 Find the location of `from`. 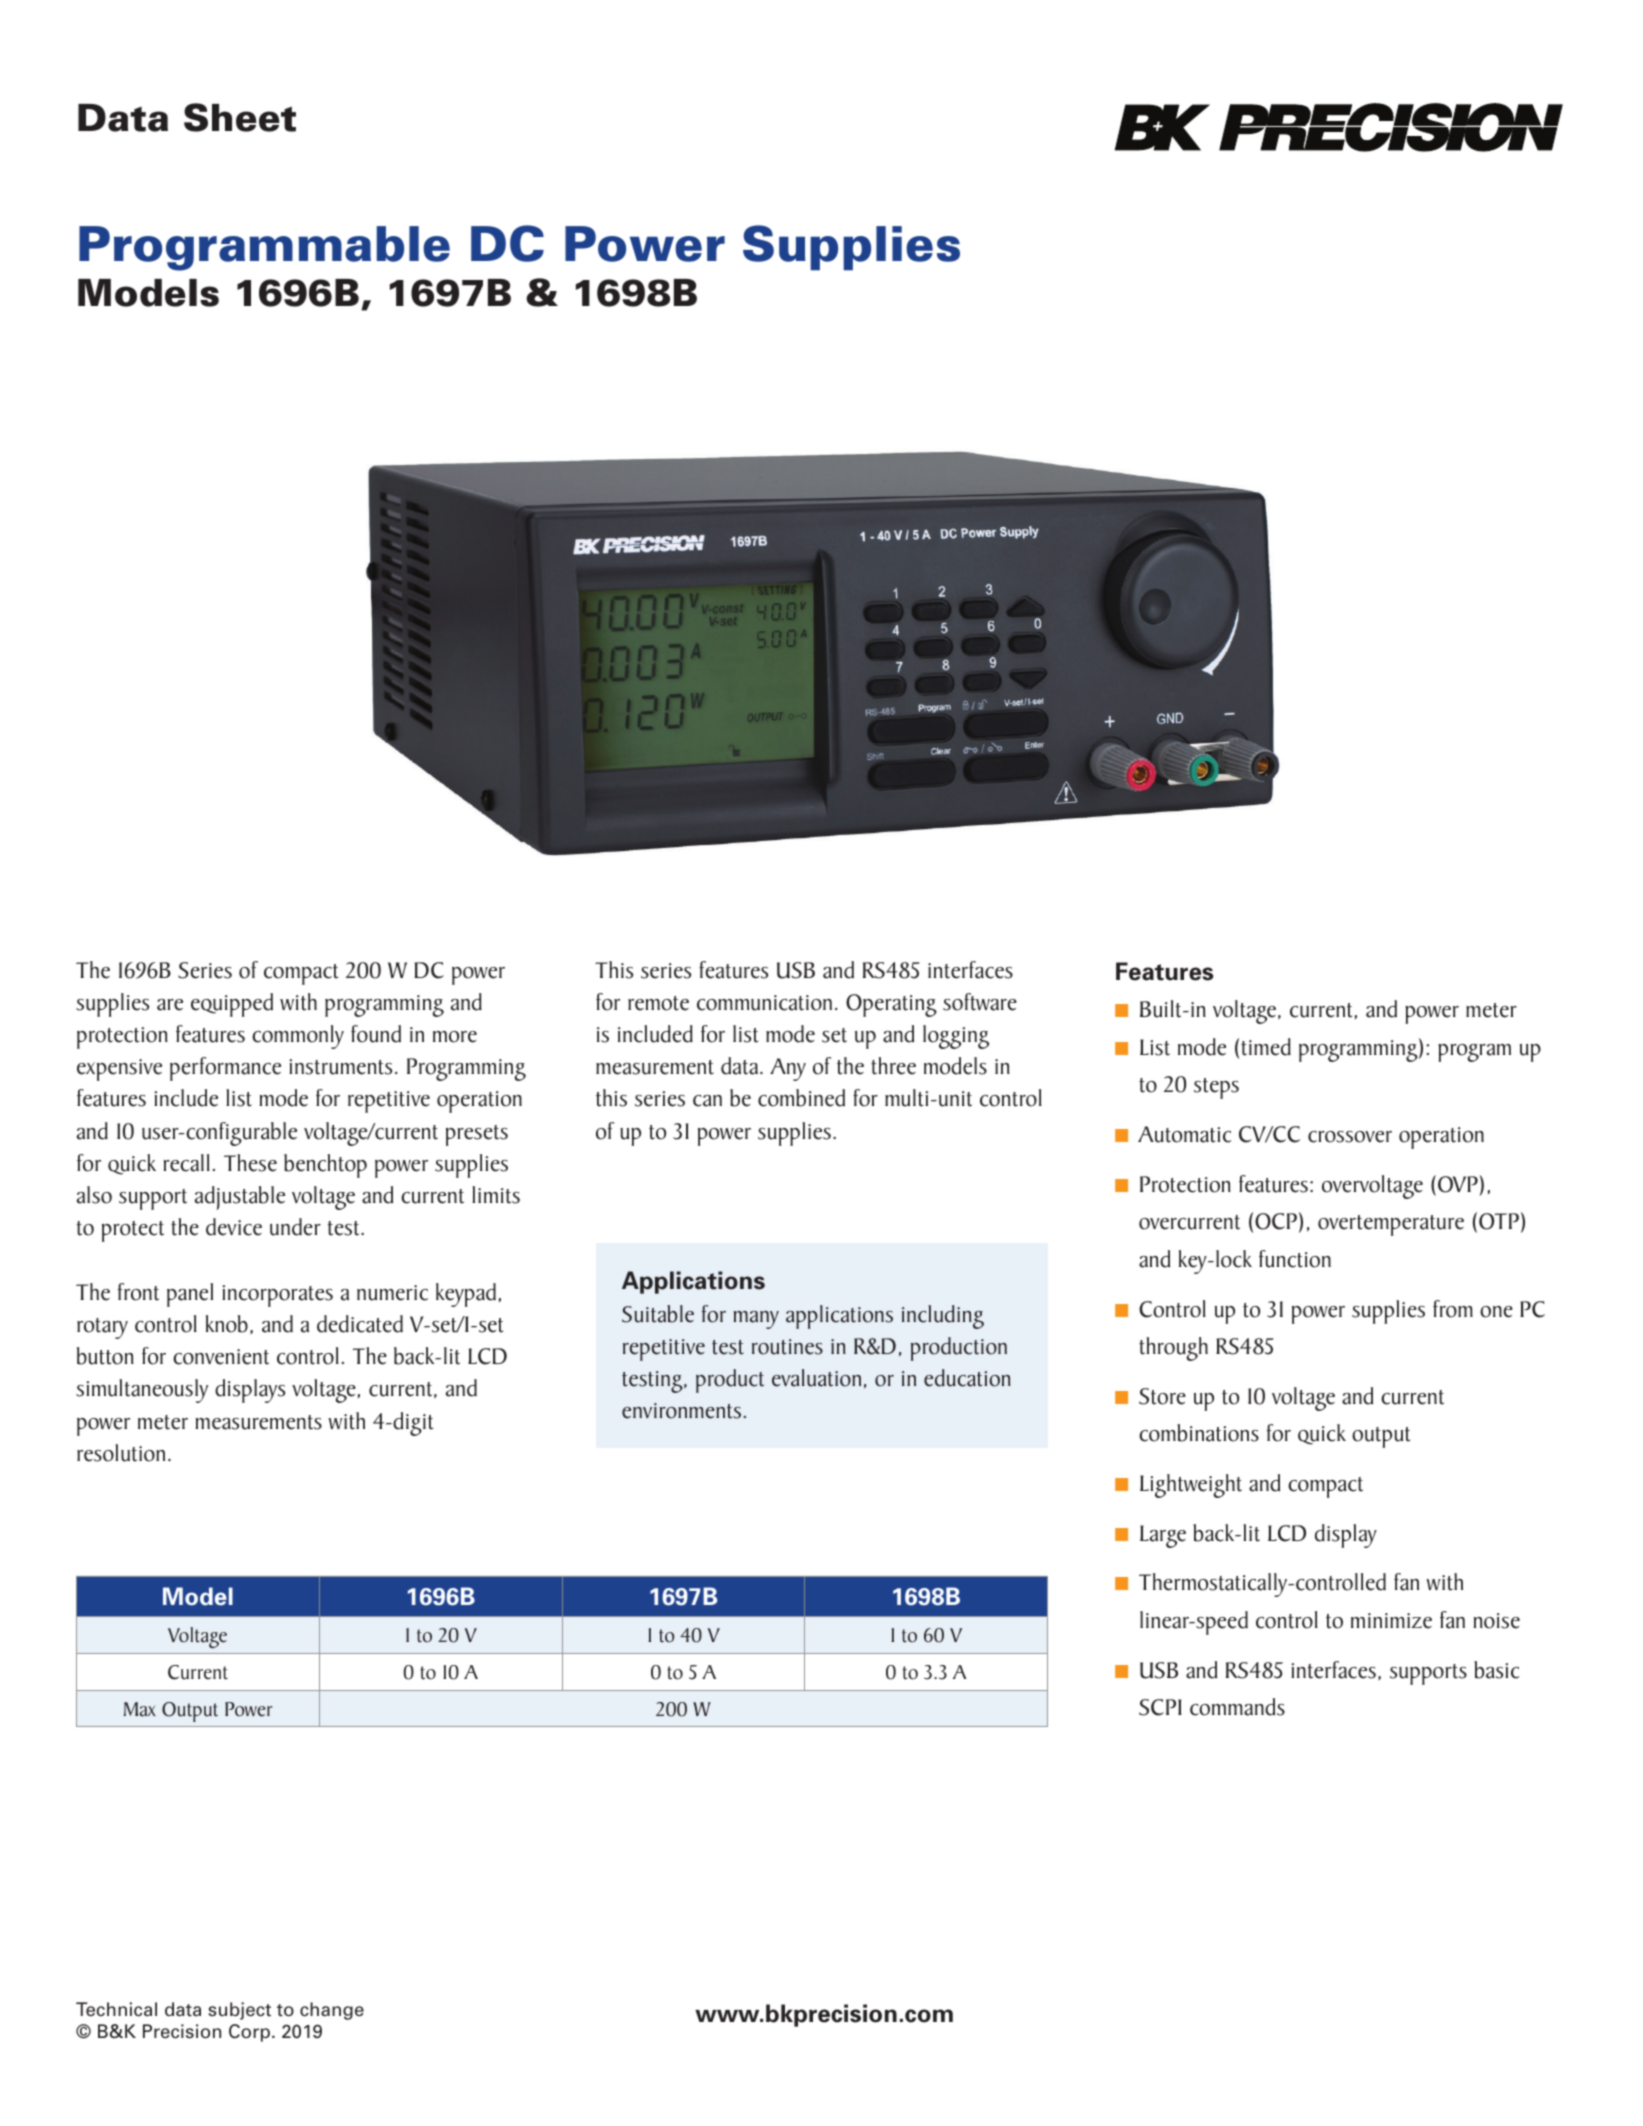

from is located at coordinates (1453, 1309).
